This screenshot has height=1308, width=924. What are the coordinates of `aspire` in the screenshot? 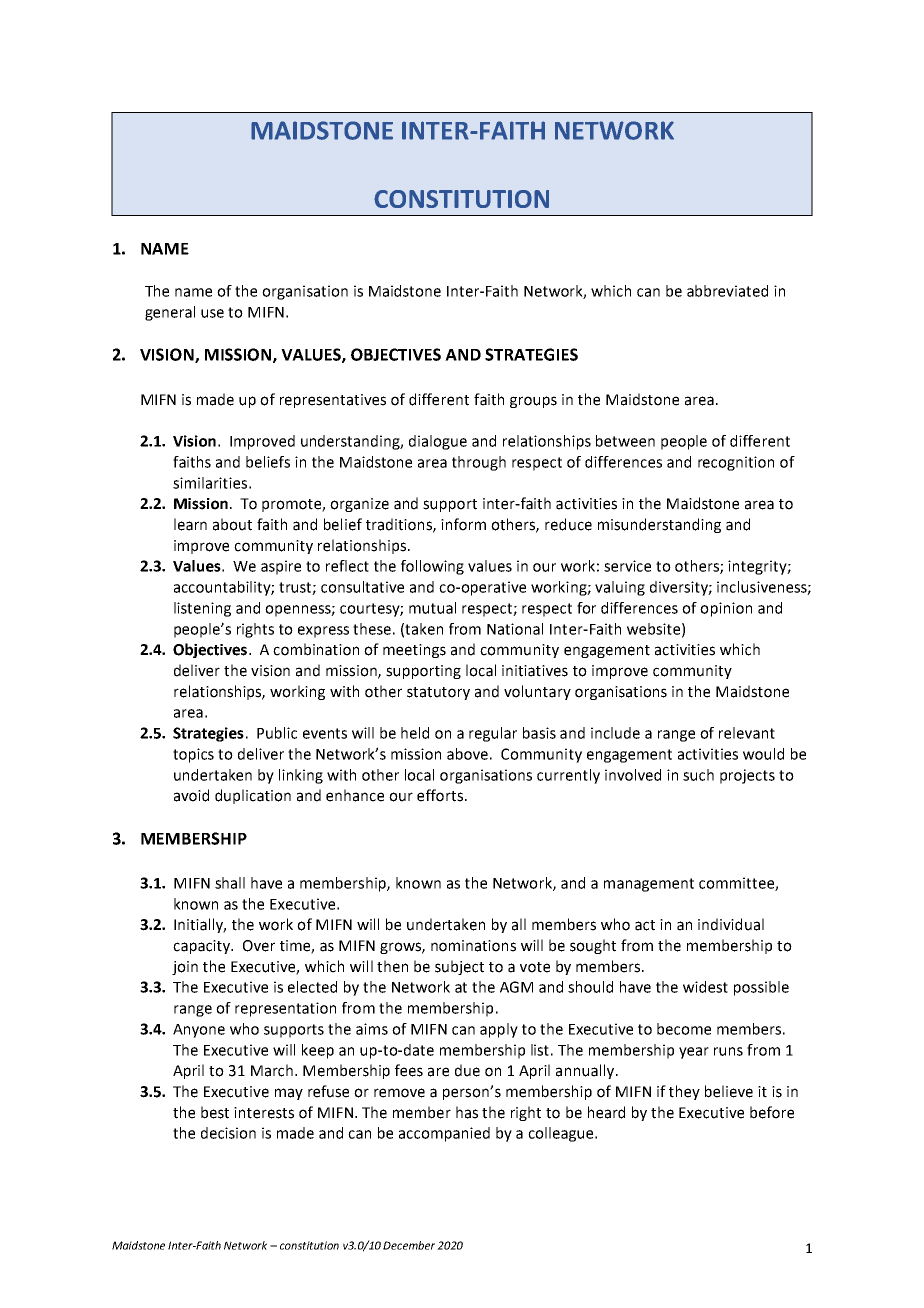 It's located at (281, 567).
